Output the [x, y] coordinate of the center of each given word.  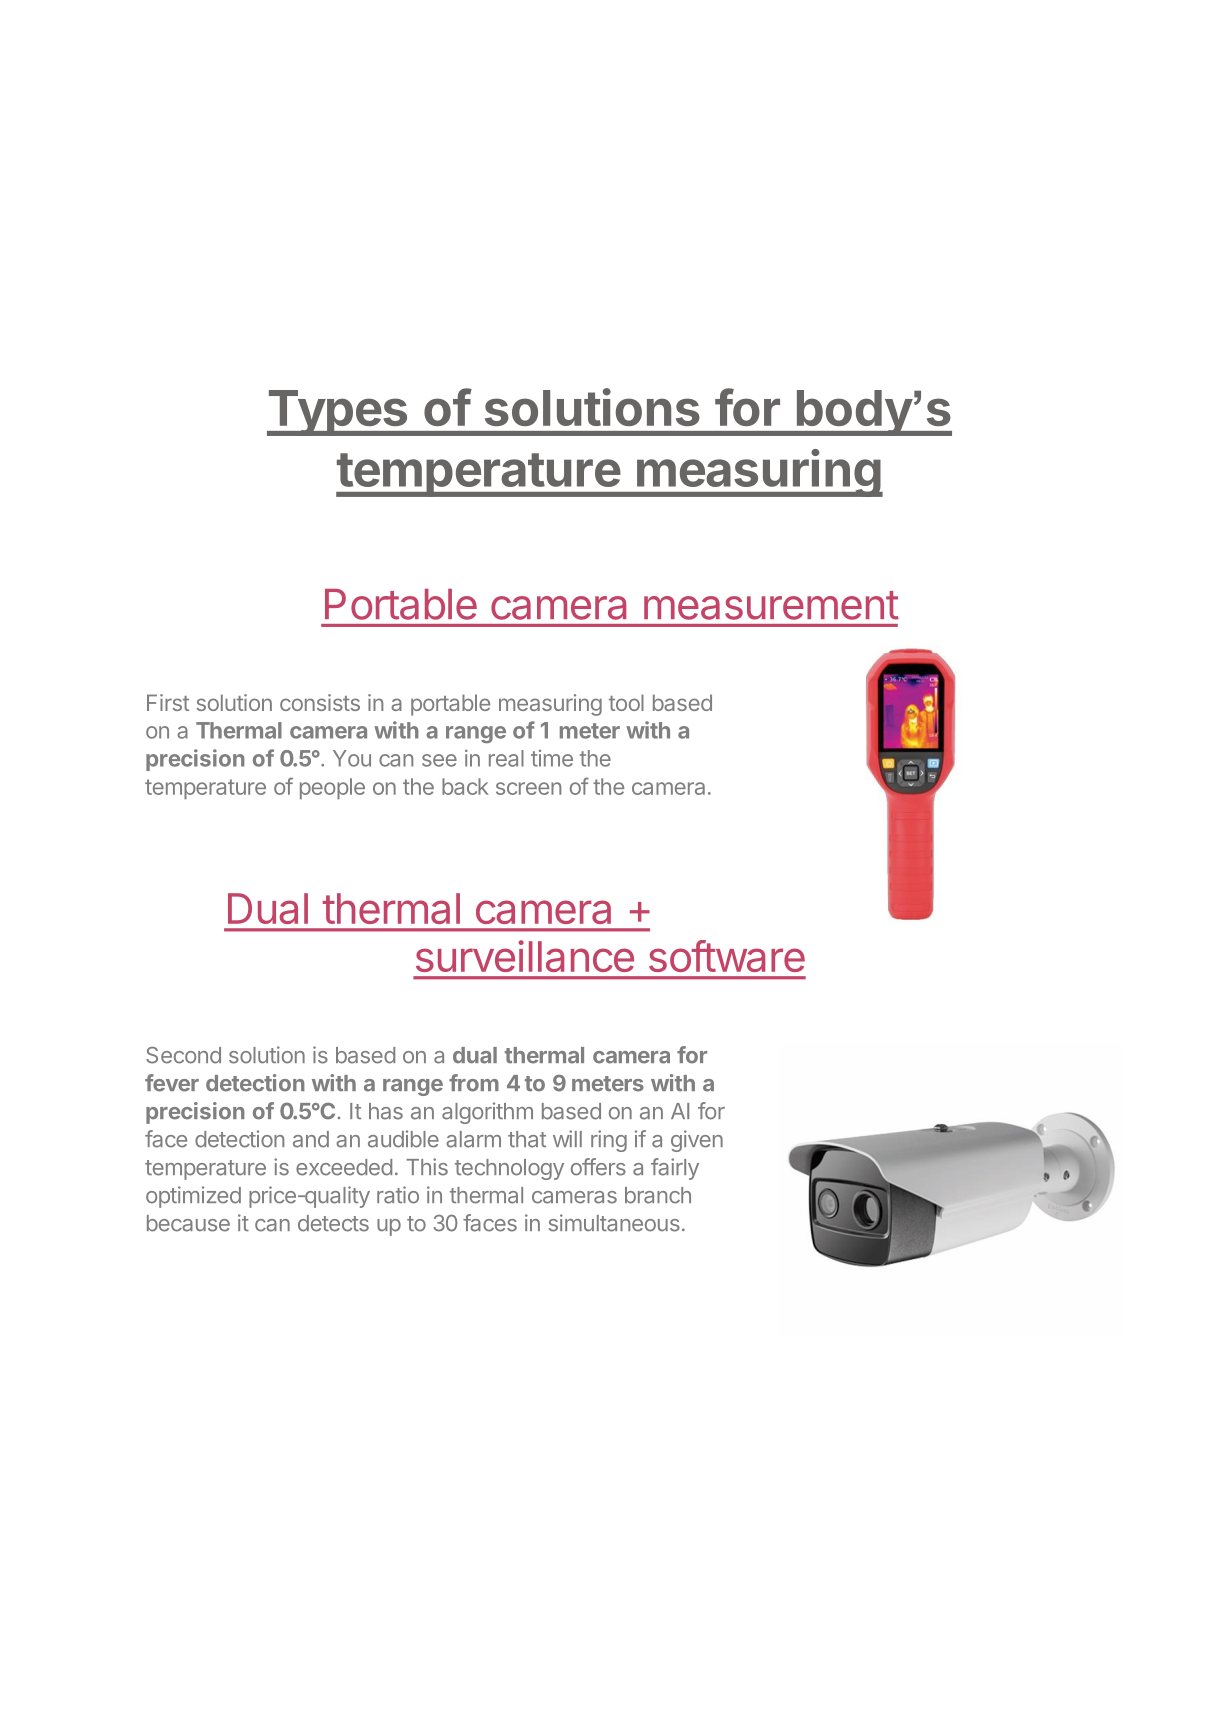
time [552, 758]
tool [626, 702]
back [465, 786]
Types [338, 413]
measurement [771, 605]
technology [509, 1169]
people [332, 788]
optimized [193, 1197]
